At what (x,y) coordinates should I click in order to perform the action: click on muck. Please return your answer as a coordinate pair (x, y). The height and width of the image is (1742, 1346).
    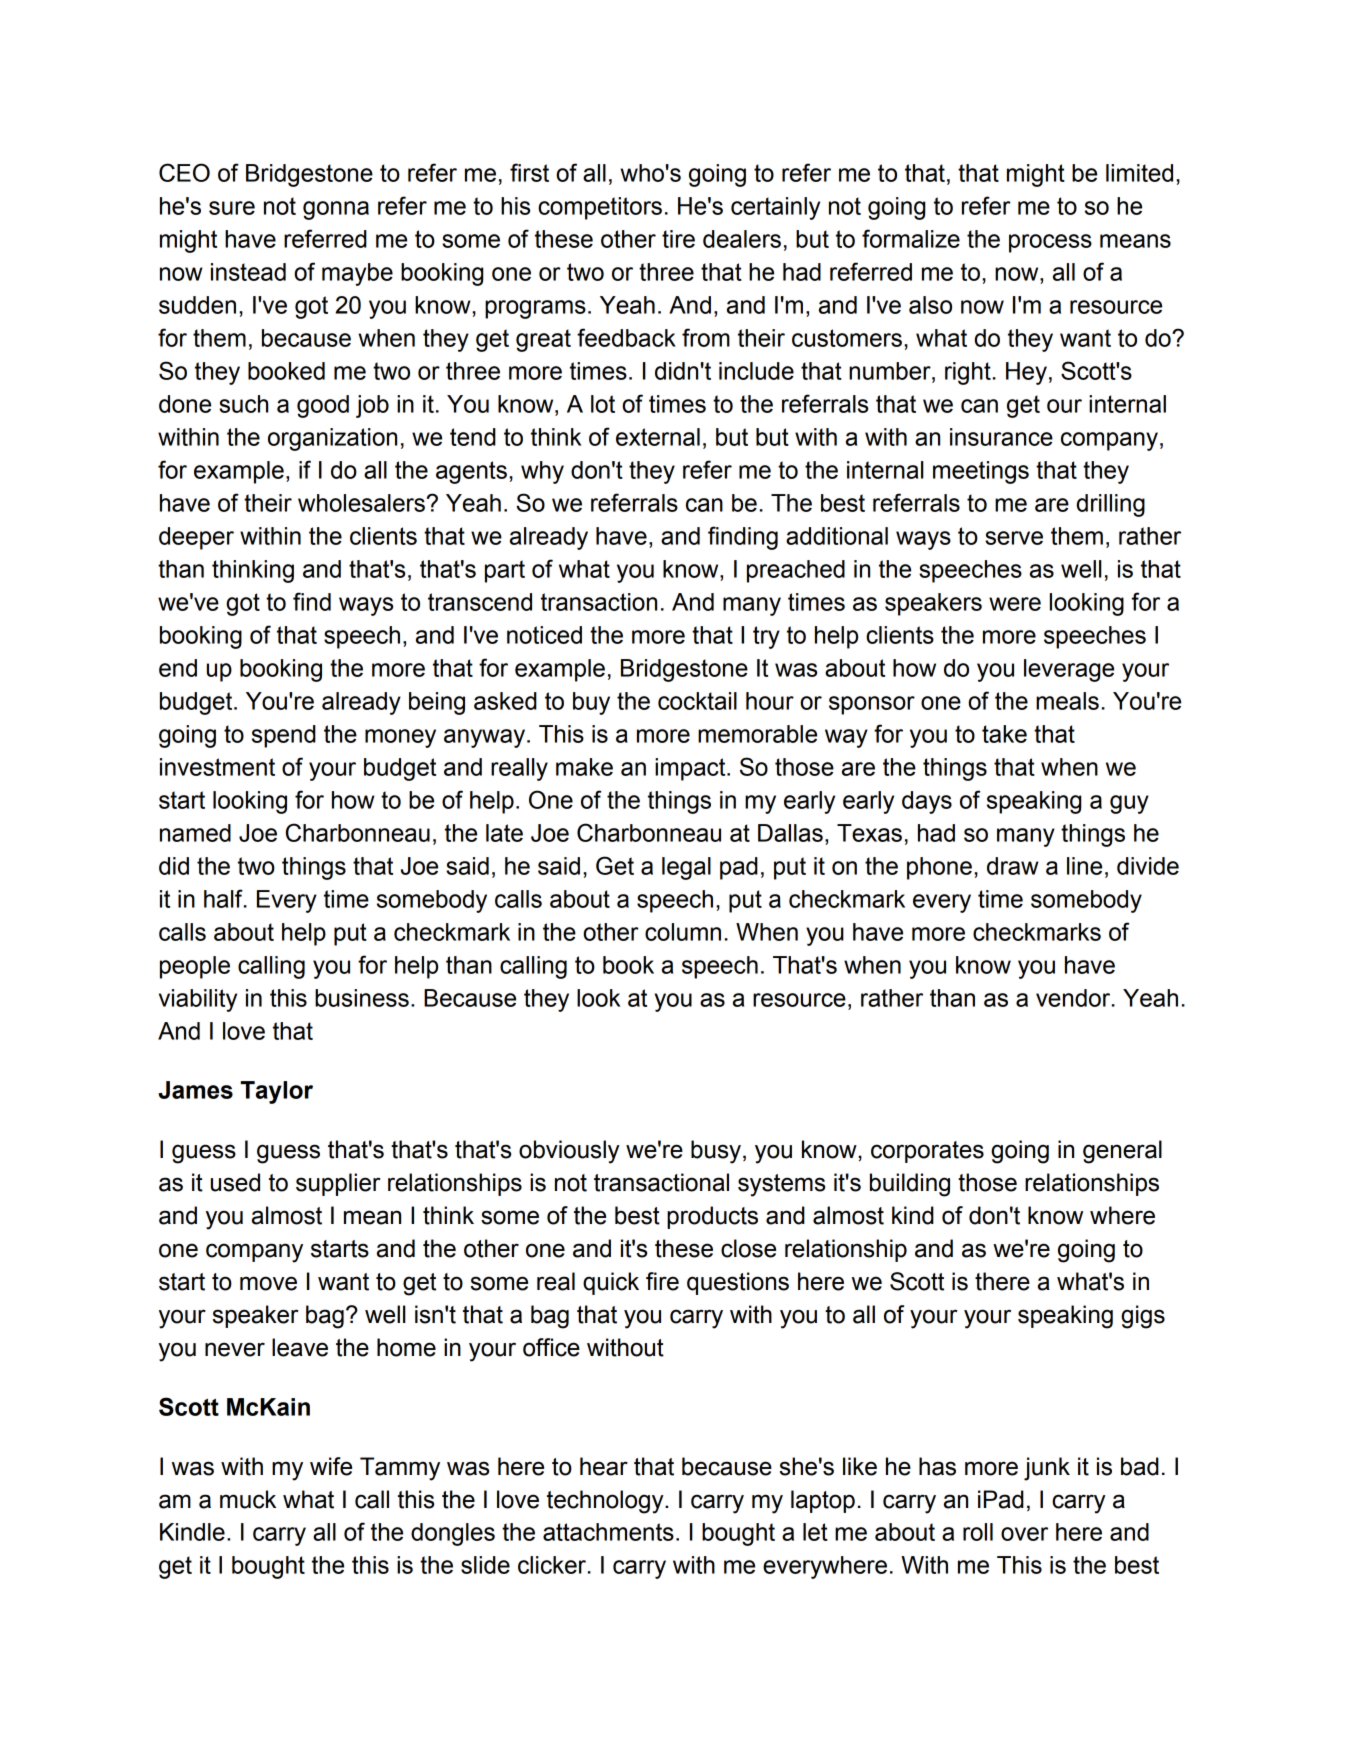
    Looking at the image, I should click on (248, 1499).
